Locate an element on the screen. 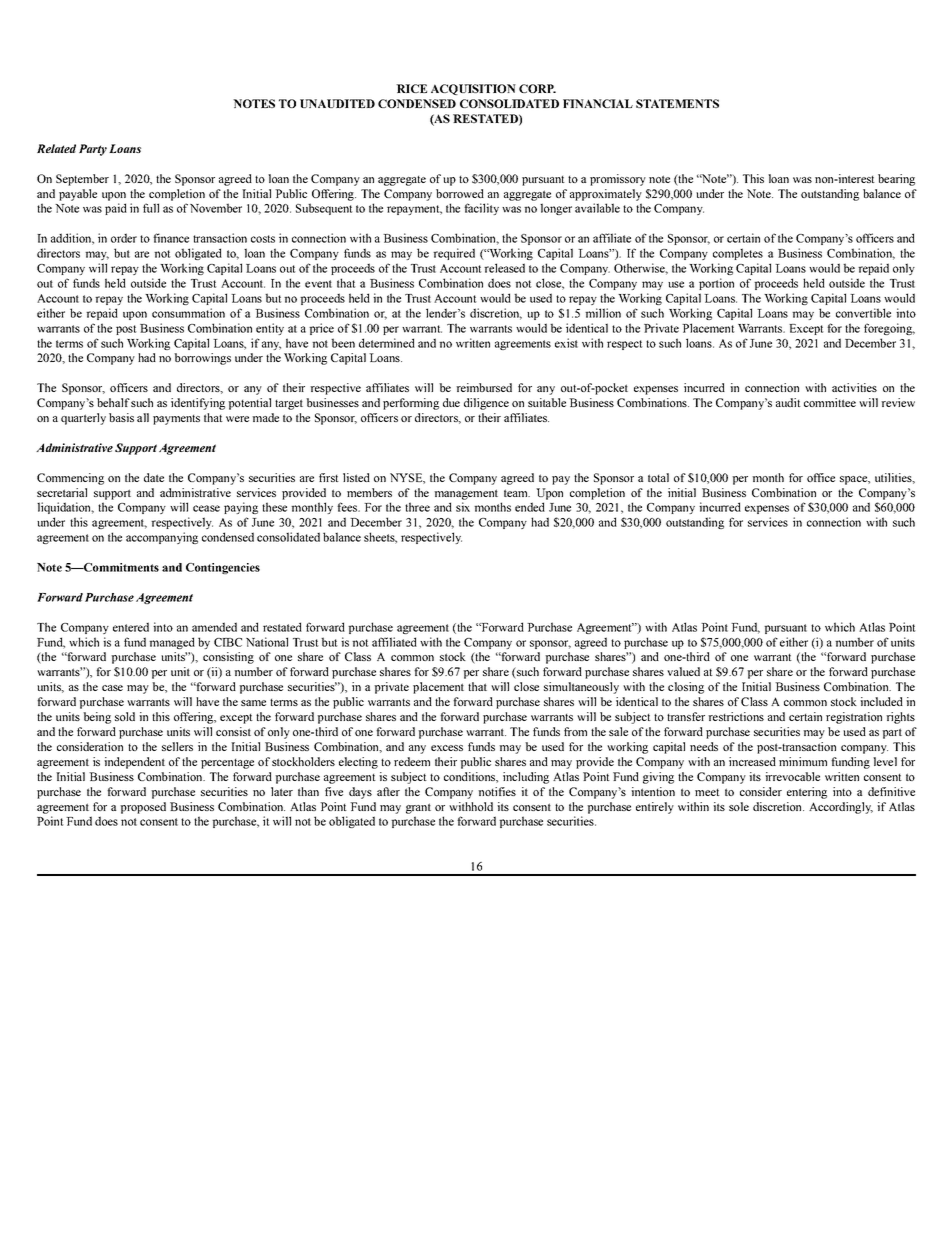 This screenshot has height=1233, width=952. Contingencies is located at coordinates (223, 568).
